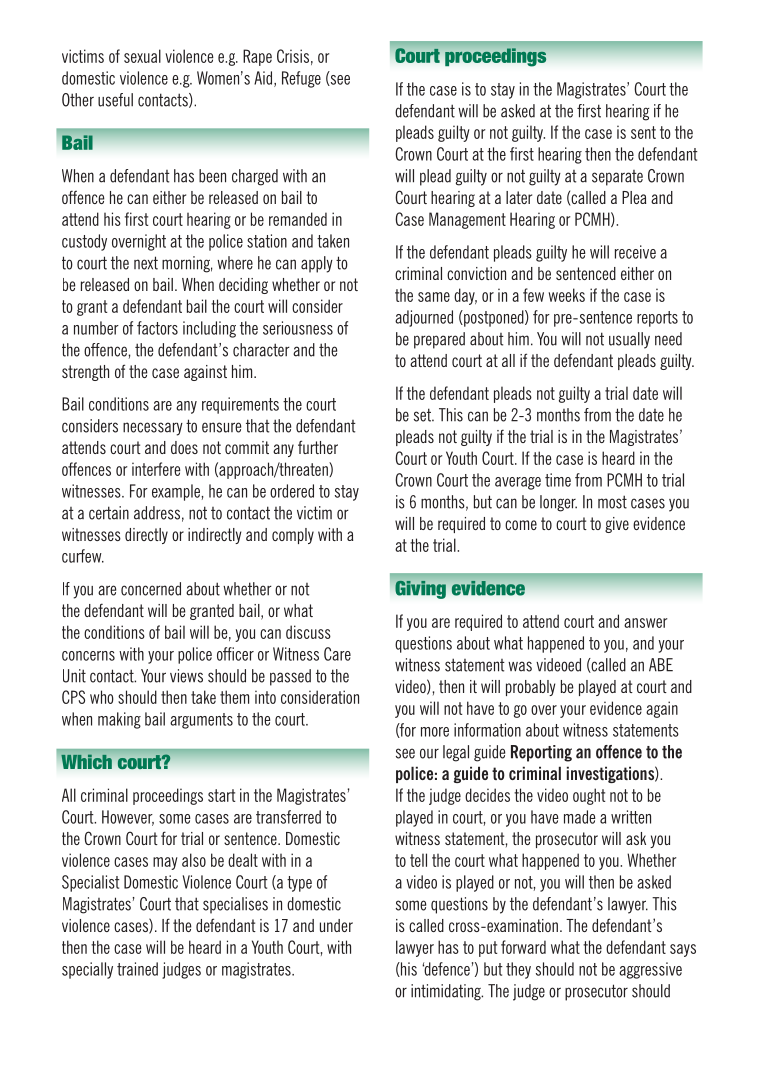 The width and height of the image is (759, 1078). Describe the element at coordinates (589, 796) in the image. I see `ought` at that location.
